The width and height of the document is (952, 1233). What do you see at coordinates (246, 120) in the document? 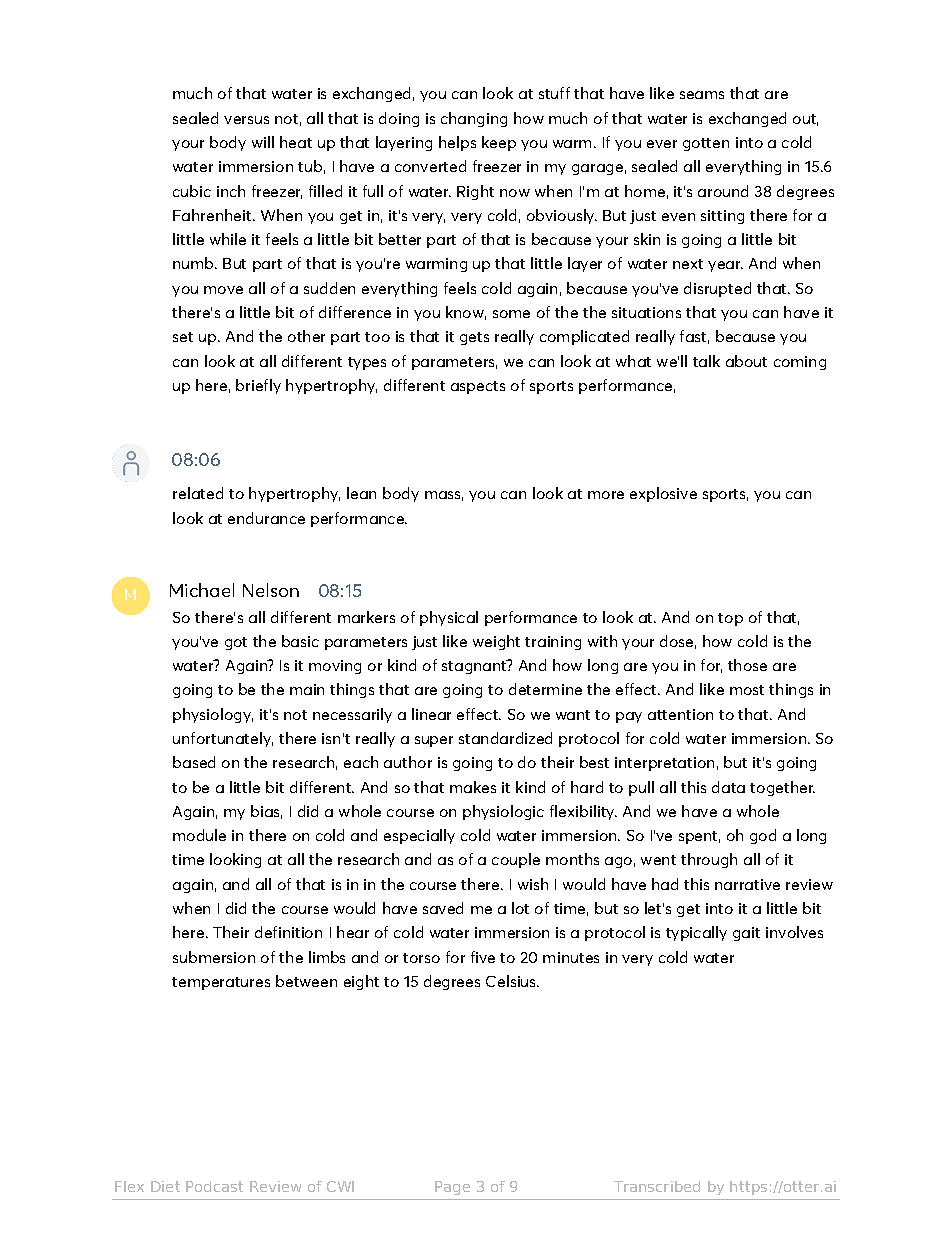
I see `versus` at bounding box center [246, 120].
